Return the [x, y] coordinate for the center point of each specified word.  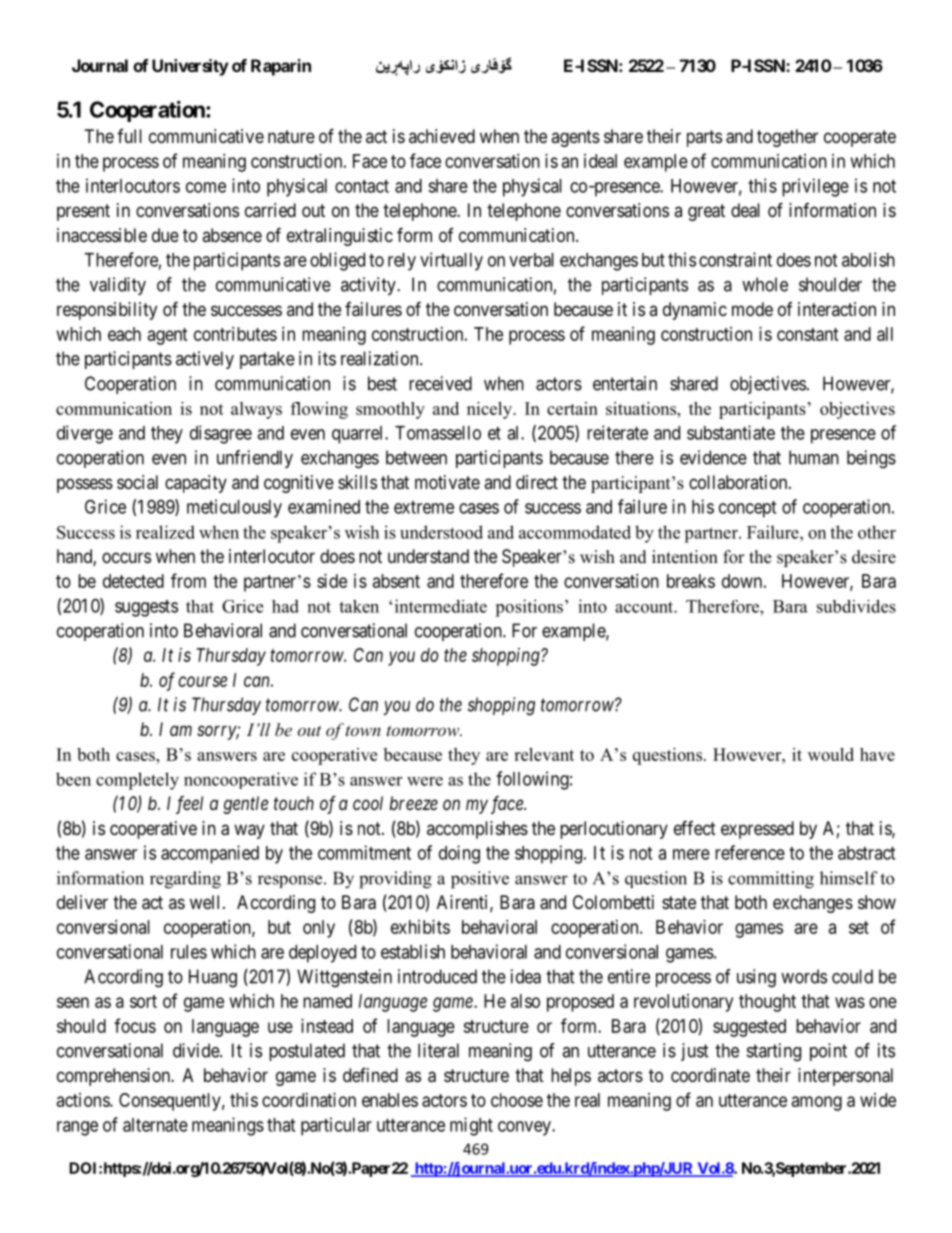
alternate [155, 1125]
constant [808, 334]
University [190, 67]
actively [205, 360]
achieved [442, 136]
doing [459, 854]
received [440, 383]
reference [750, 852]
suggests [146, 608]
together [787, 138]
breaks [691, 581]
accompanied [210, 854]
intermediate [441, 606]
